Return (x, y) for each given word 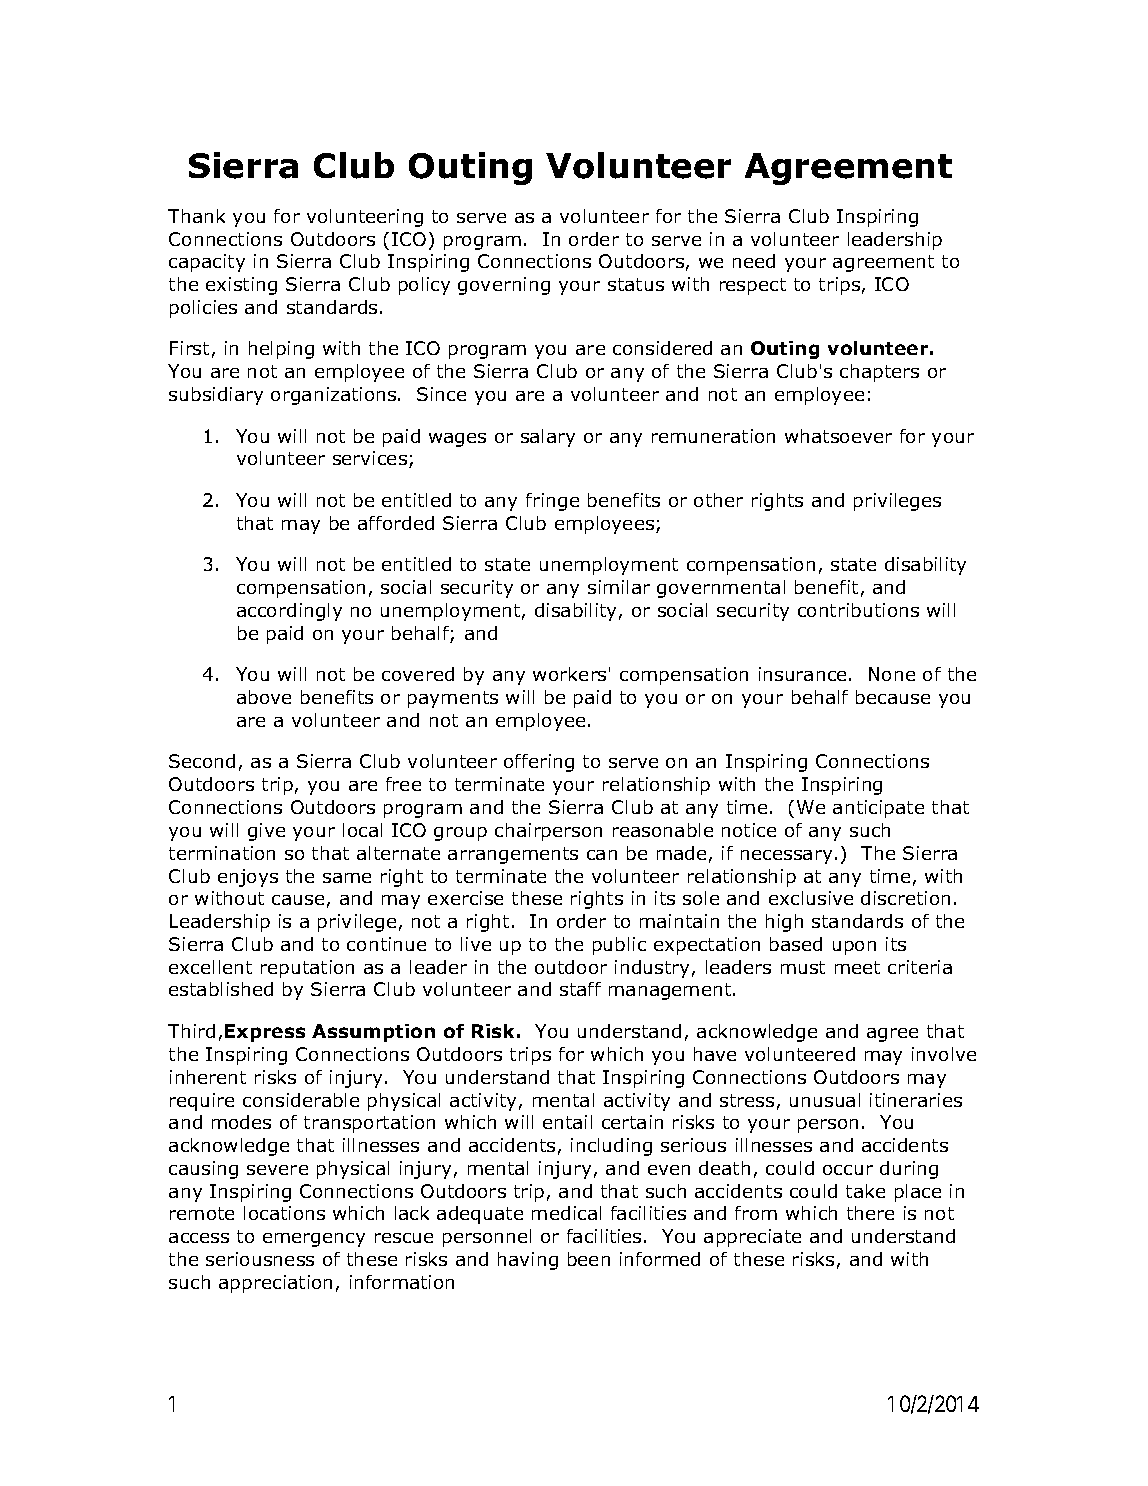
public (619, 946)
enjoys (248, 878)
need (754, 261)
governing (504, 286)
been (589, 1259)
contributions (858, 610)
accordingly (289, 612)
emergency (314, 1240)
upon (854, 948)
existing (241, 286)
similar (619, 587)
